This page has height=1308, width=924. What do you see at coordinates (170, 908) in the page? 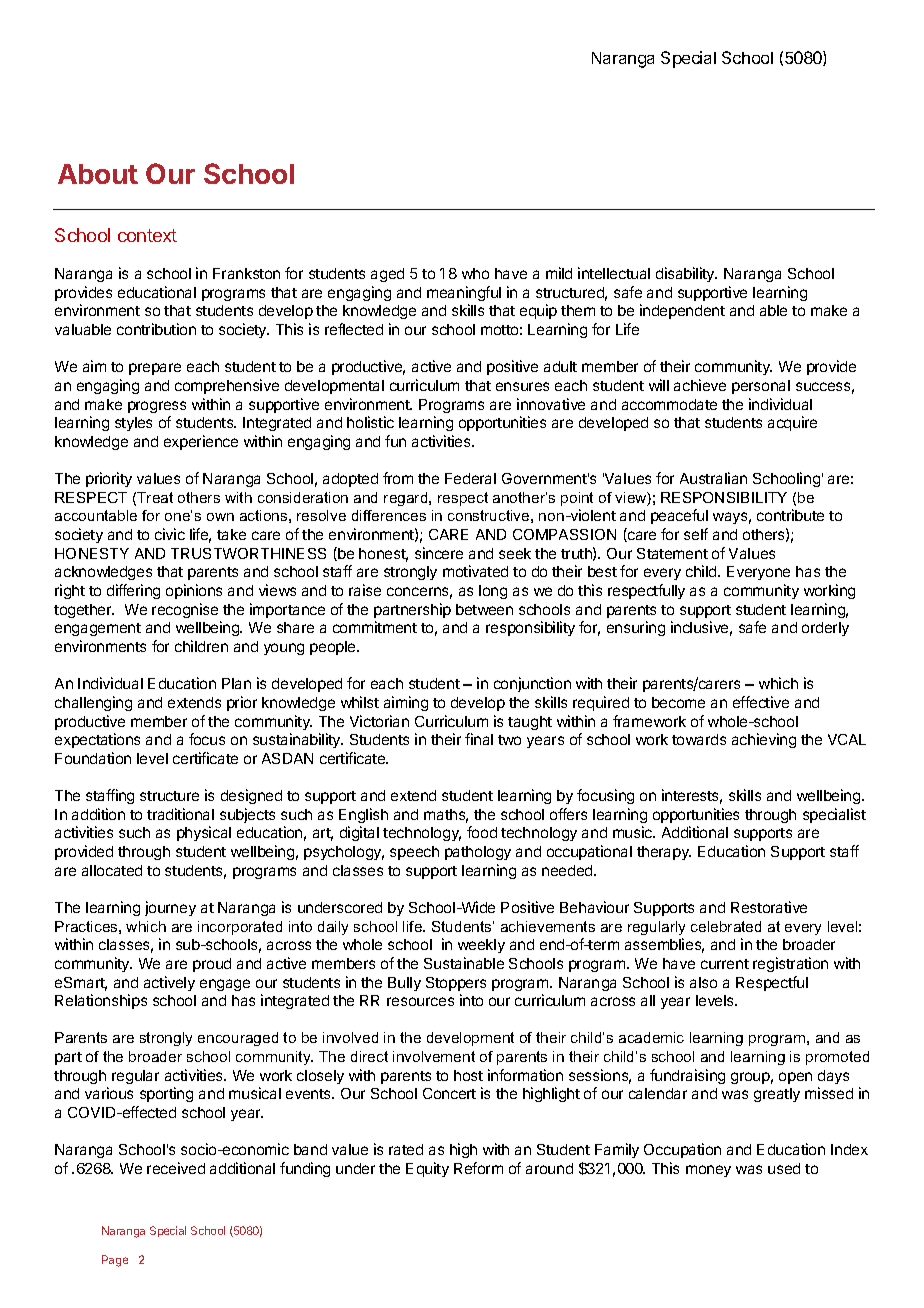
I see `journey` at bounding box center [170, 908].
